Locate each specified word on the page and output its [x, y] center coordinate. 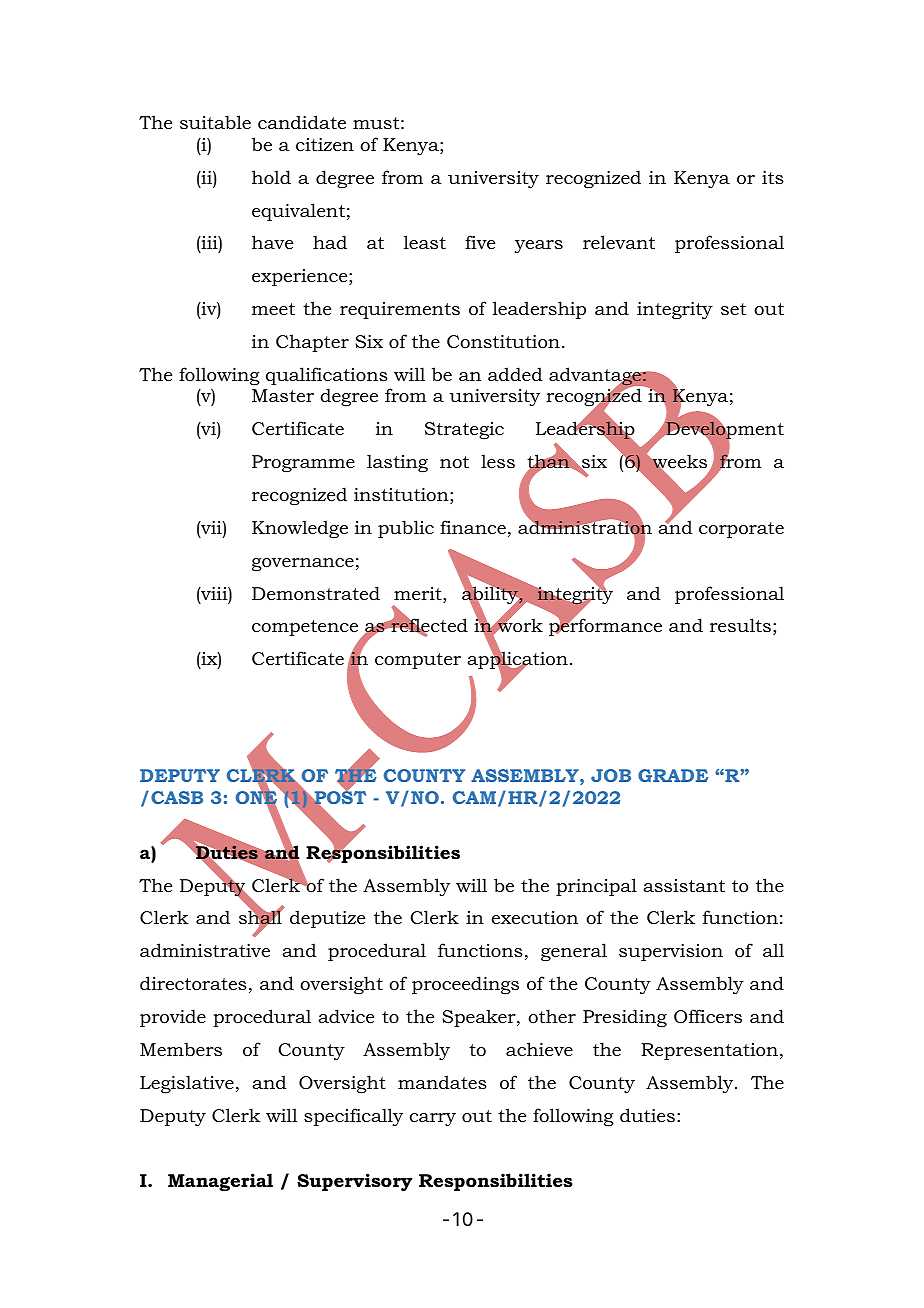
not [454, 462]
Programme [303, 463]
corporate [741, 530]
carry [432, 1119]
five [480, 242]
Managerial [220, 1182]
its [773, 177]
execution [535, 917]
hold [271, 177]
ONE [256, 798]
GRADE [673, 775]
